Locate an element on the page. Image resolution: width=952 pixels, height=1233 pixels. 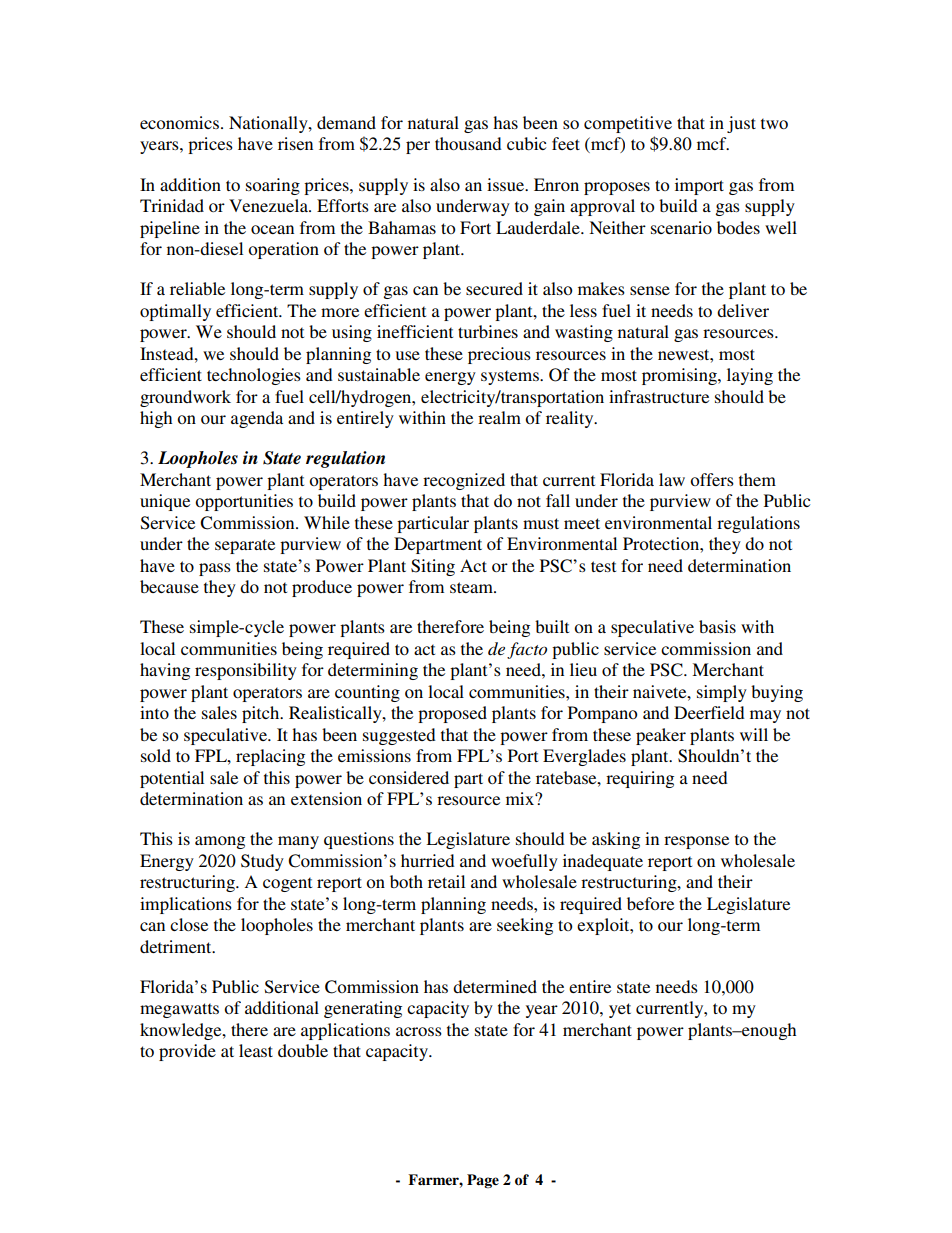
thousand is located at coordinates (468, 143).
